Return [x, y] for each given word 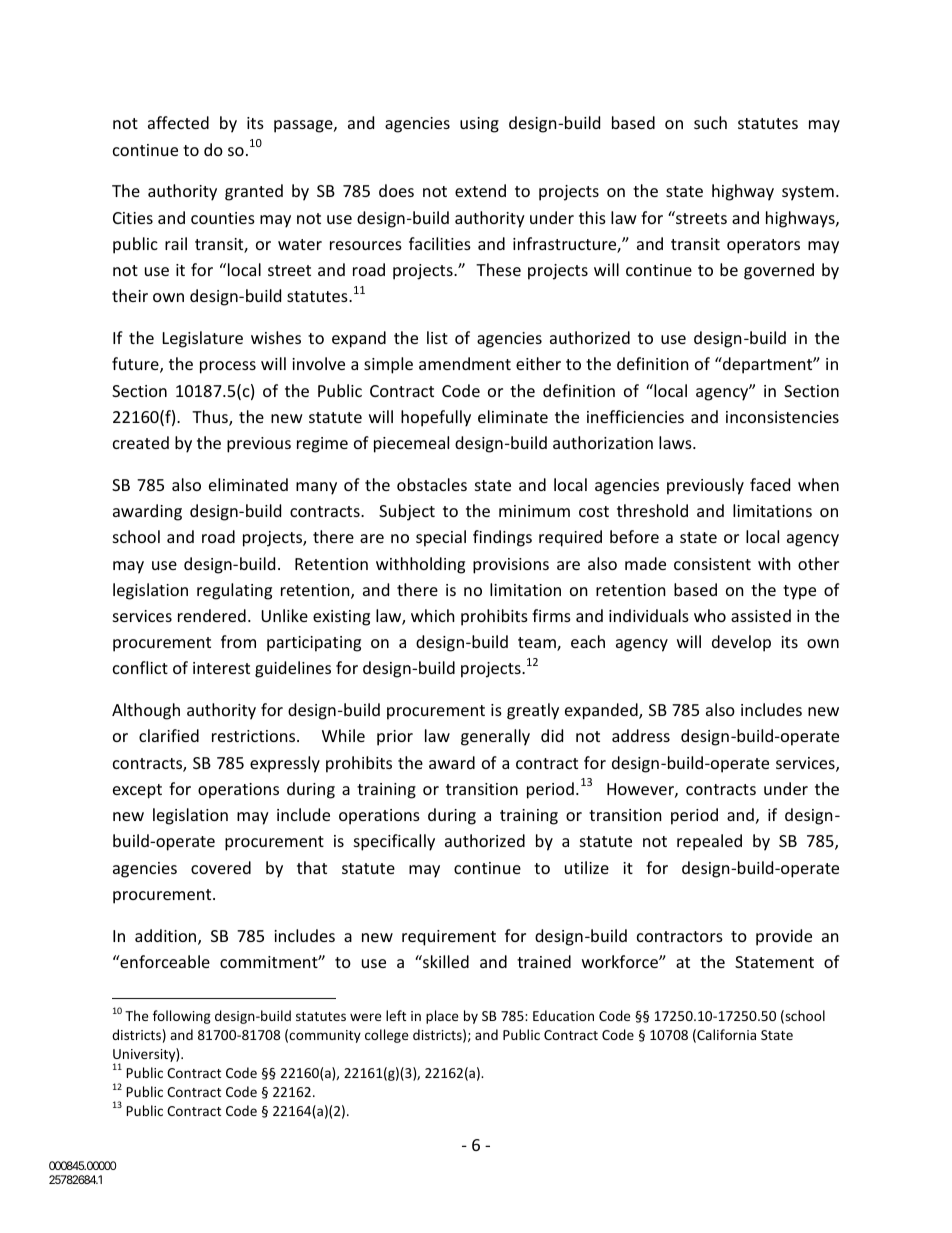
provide [784, 937]
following [182, 1017]
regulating [234, 591]
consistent [712, 564]
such [710, 122]
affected [178, 122]
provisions [511, 566]
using [479, 125]
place [442, 1017]
